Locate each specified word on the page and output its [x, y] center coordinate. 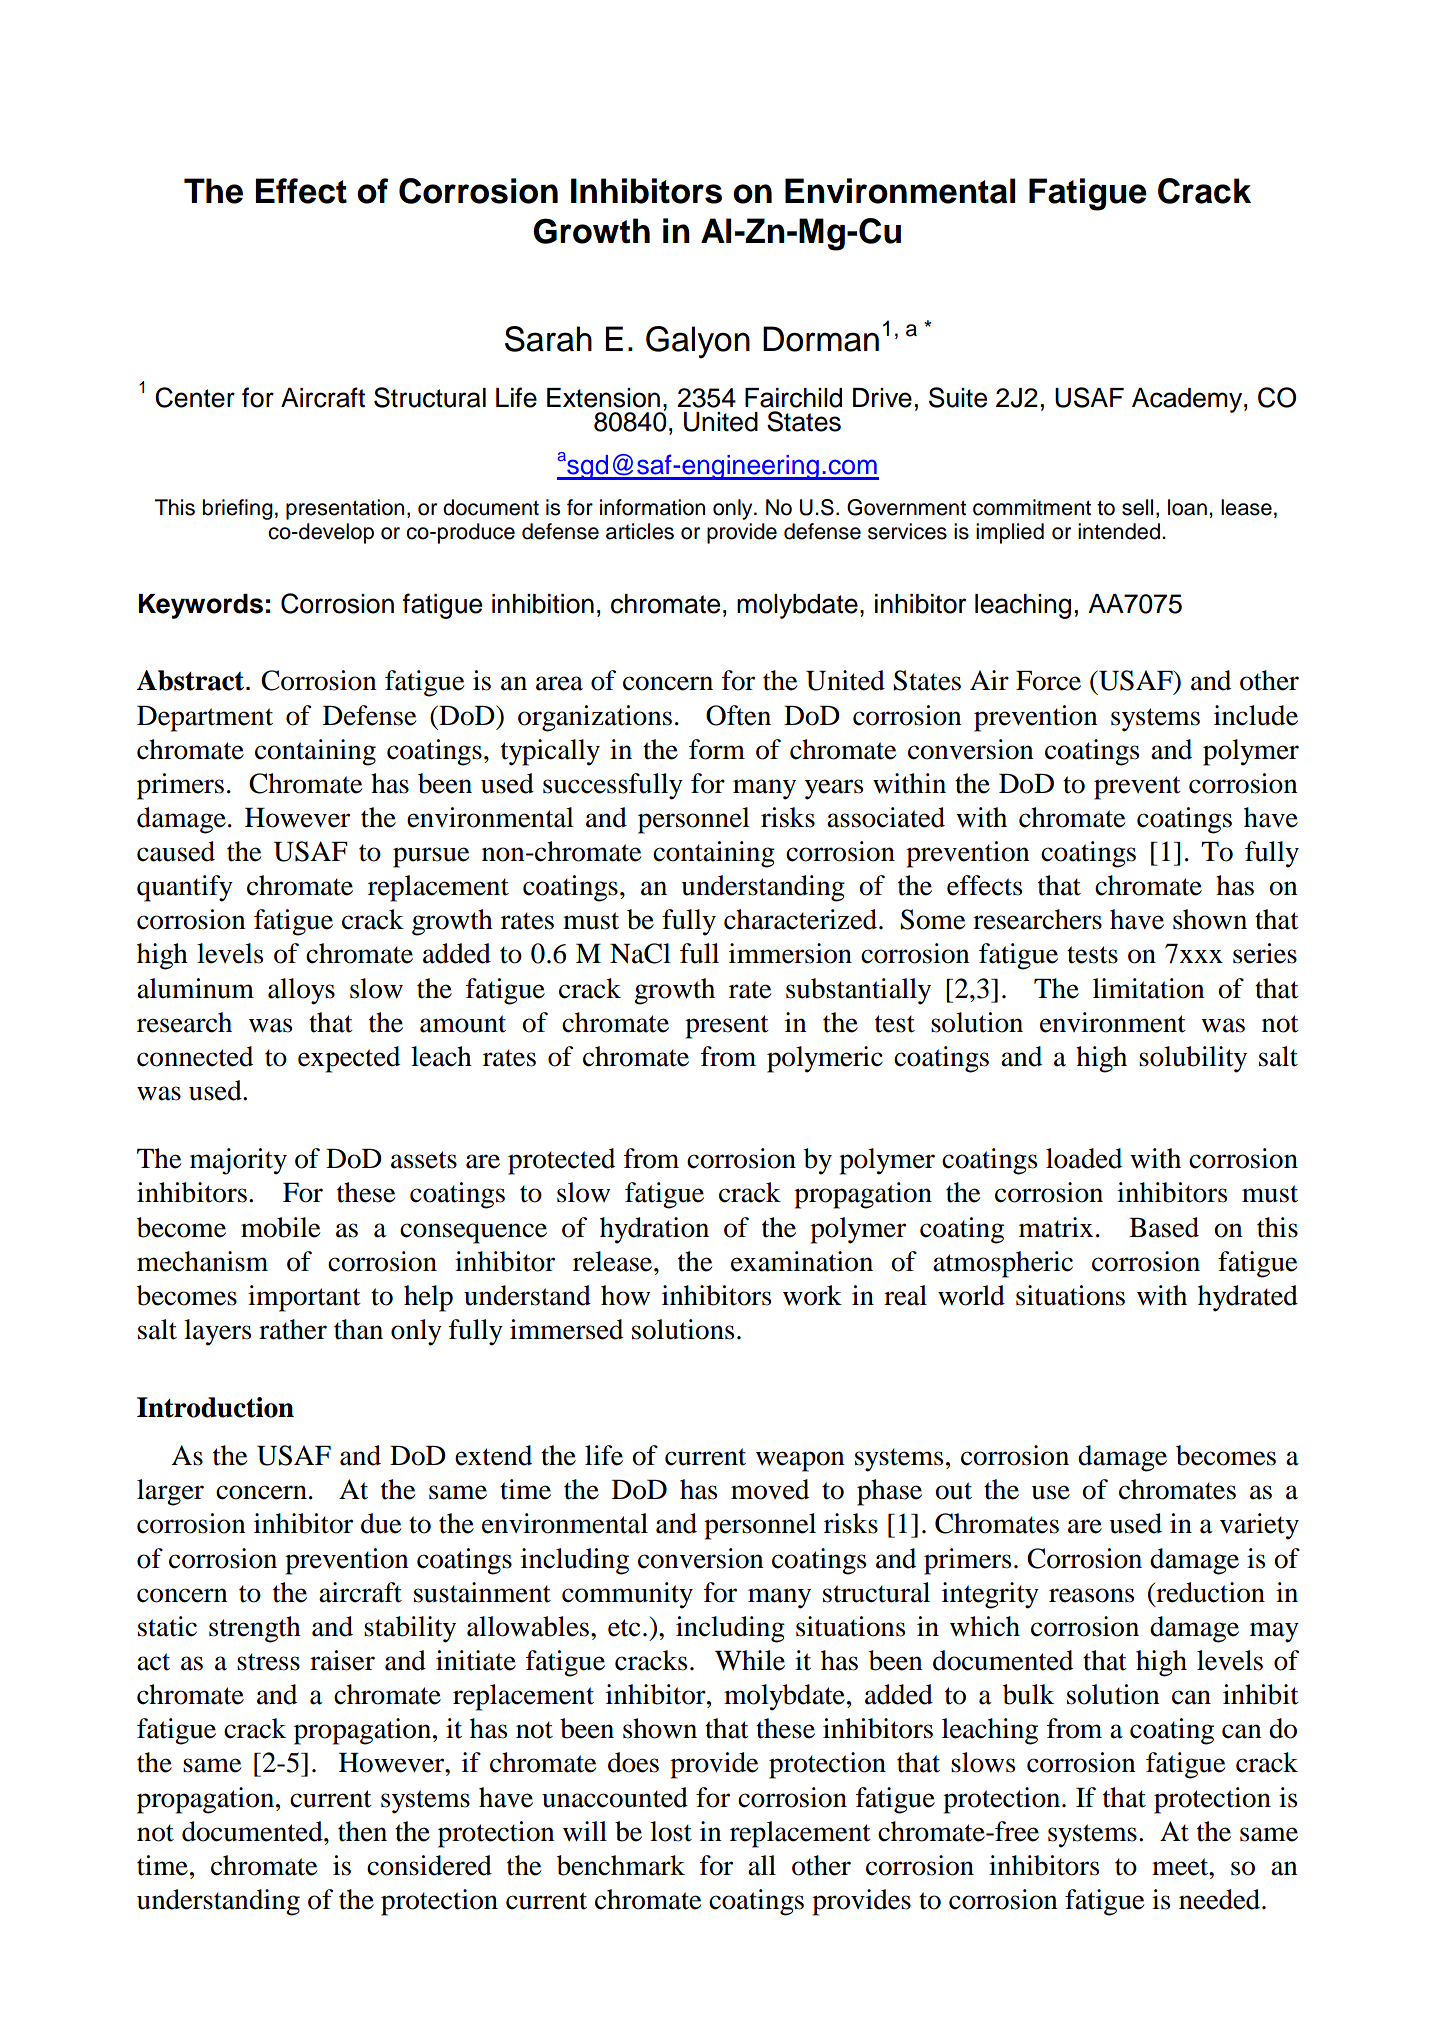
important [304, 1298]
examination [802, 1261]
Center [195, 397]
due [381, 1523]
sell [1137, 507]
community [627, 1595]
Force [1048, 681]
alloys [301, 991]
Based [1164, 1227]
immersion [790, 953]
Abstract [192, 680]
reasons [1091, 1595]
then [362, 1831]
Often [738, 715]
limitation [1149, 988]
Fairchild [793, 398]
